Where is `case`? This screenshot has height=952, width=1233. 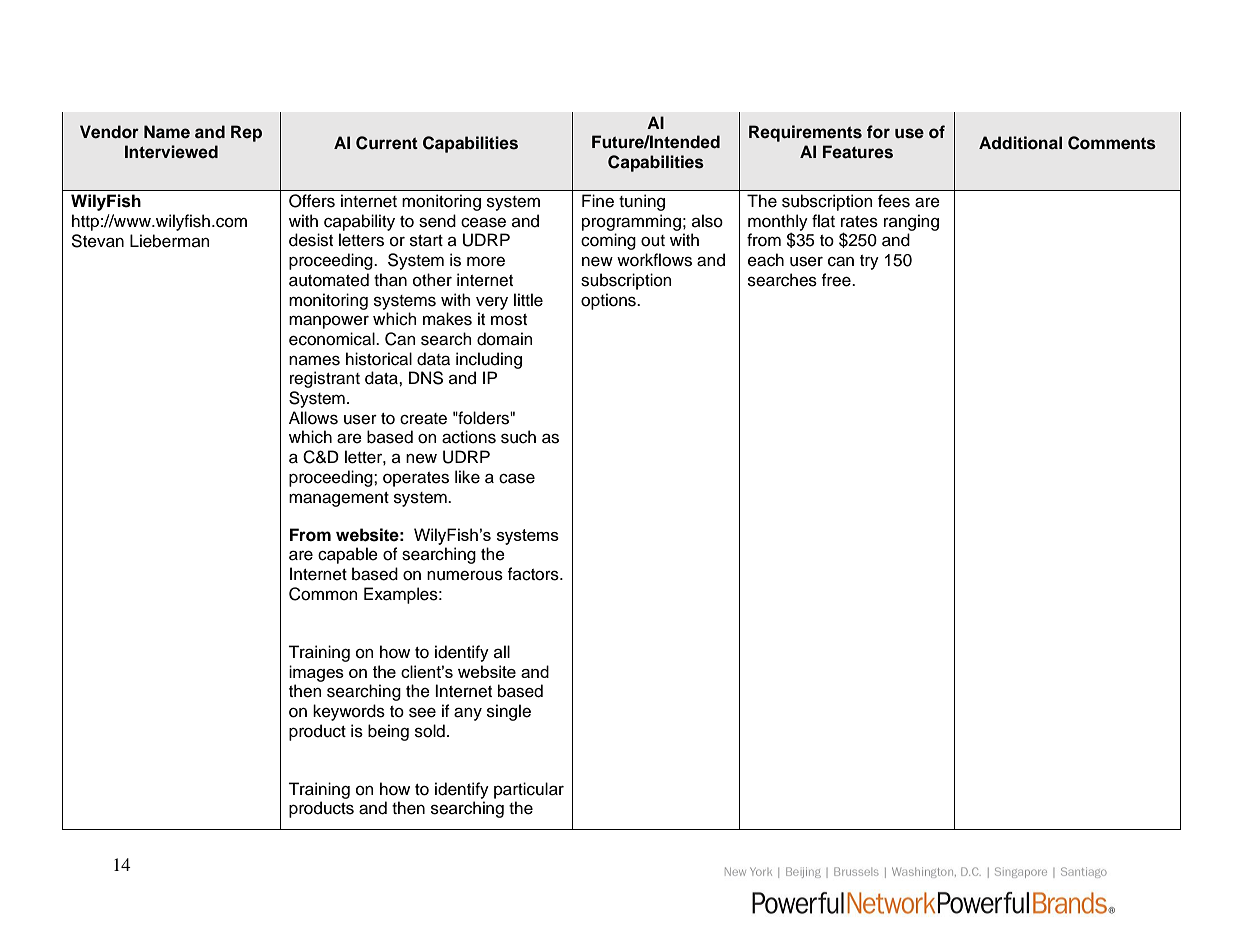 case is located at coordinates (517, 478).
